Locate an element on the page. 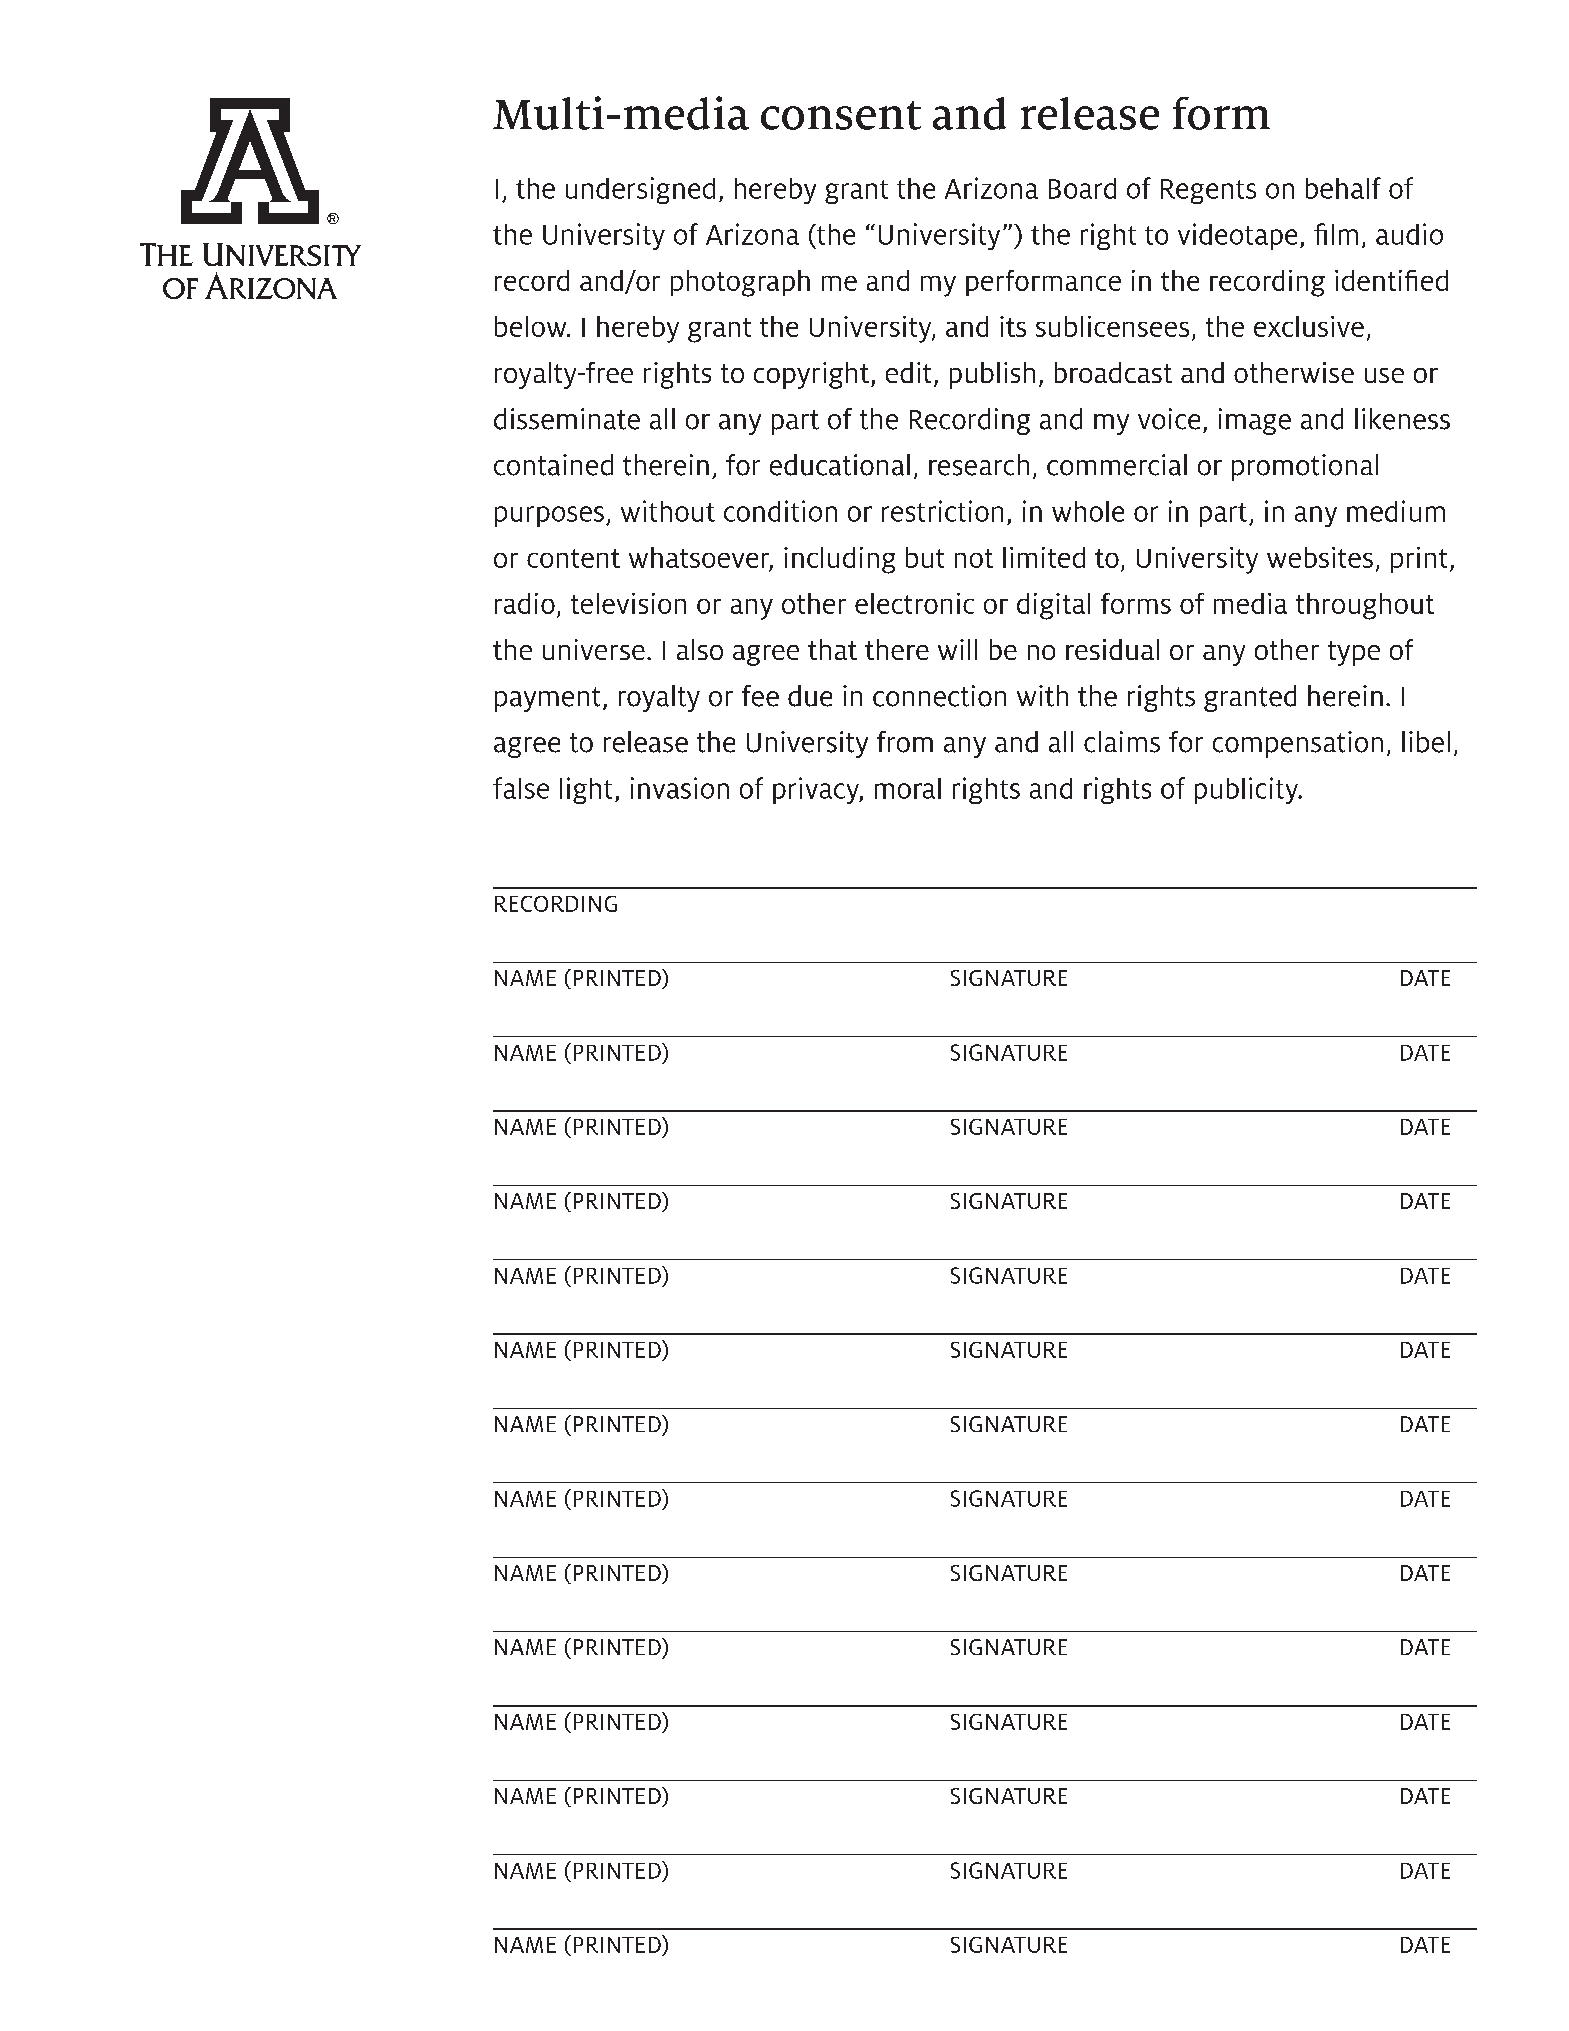 The image size is (1569, 2031). moral is located at coordinates (908, 788).
